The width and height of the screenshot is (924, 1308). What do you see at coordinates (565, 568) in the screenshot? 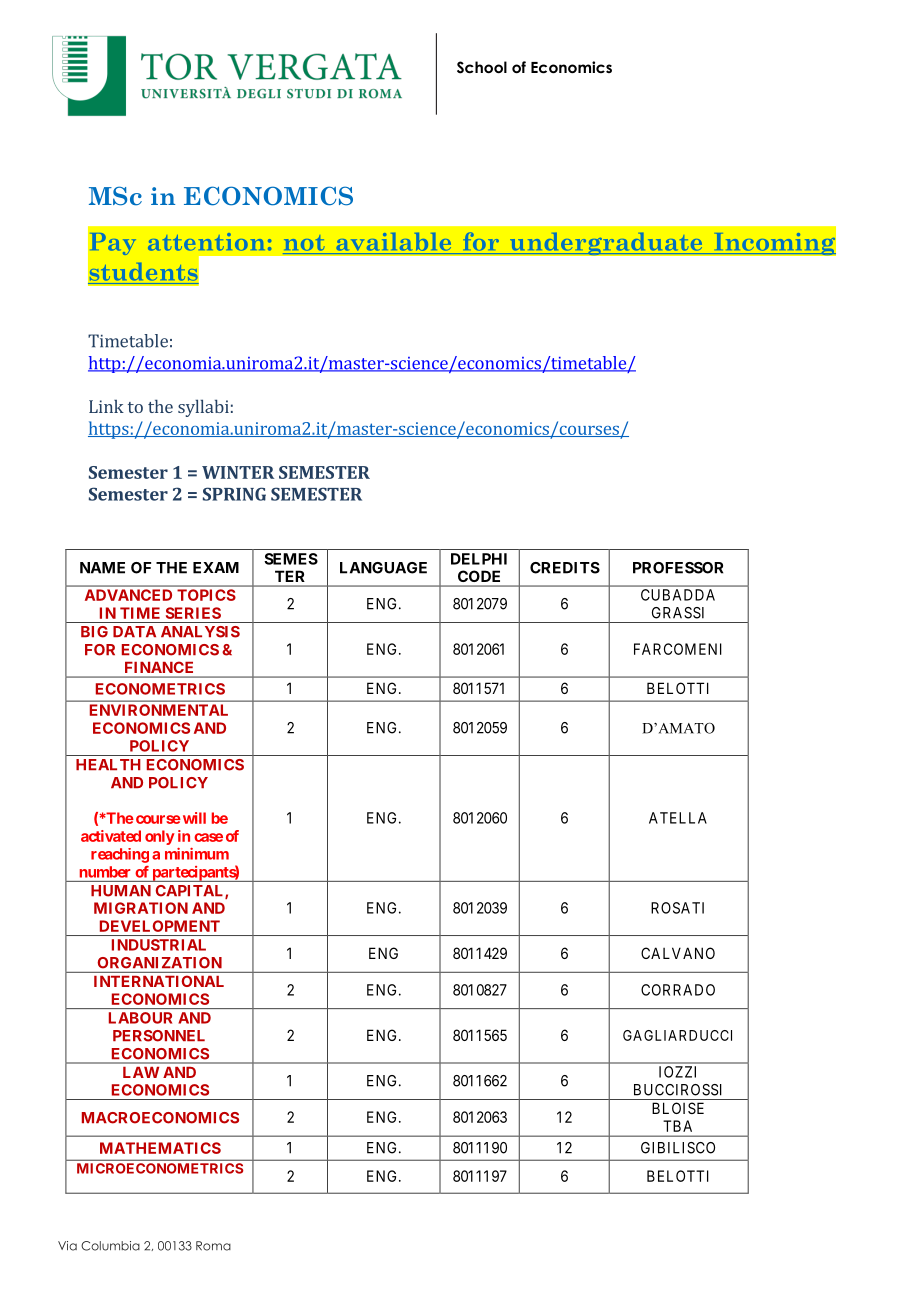
I see `CREDITS` at bounding box center [565, 568].
